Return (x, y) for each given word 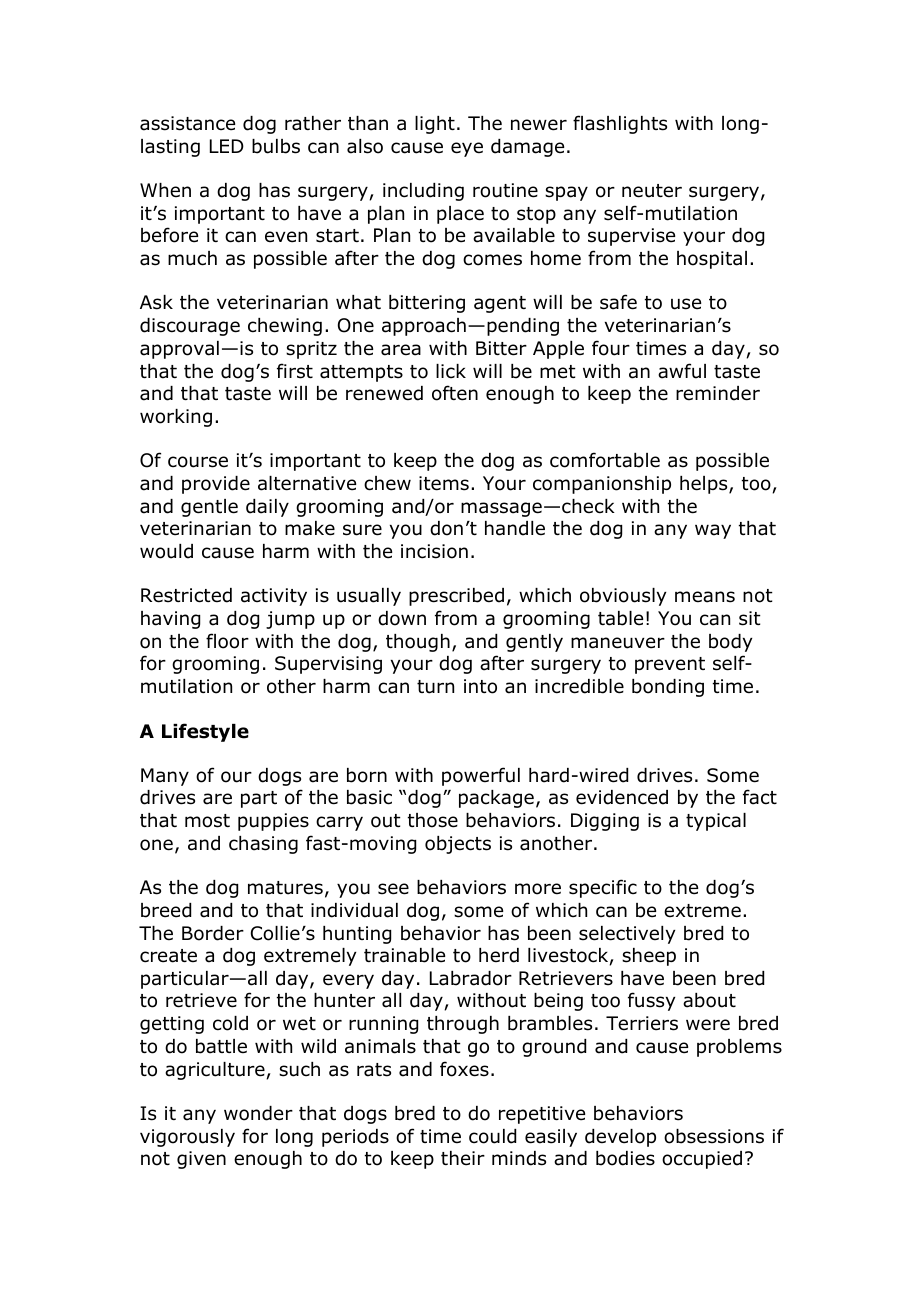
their (463, 1158)
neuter (652, 191)
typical (716, 822)
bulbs (276, 146)
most (207, 821)
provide (216, 485)
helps (705, 485)
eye (467, 149)
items (444, 483)
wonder (258, 1113)
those (433, 820)
